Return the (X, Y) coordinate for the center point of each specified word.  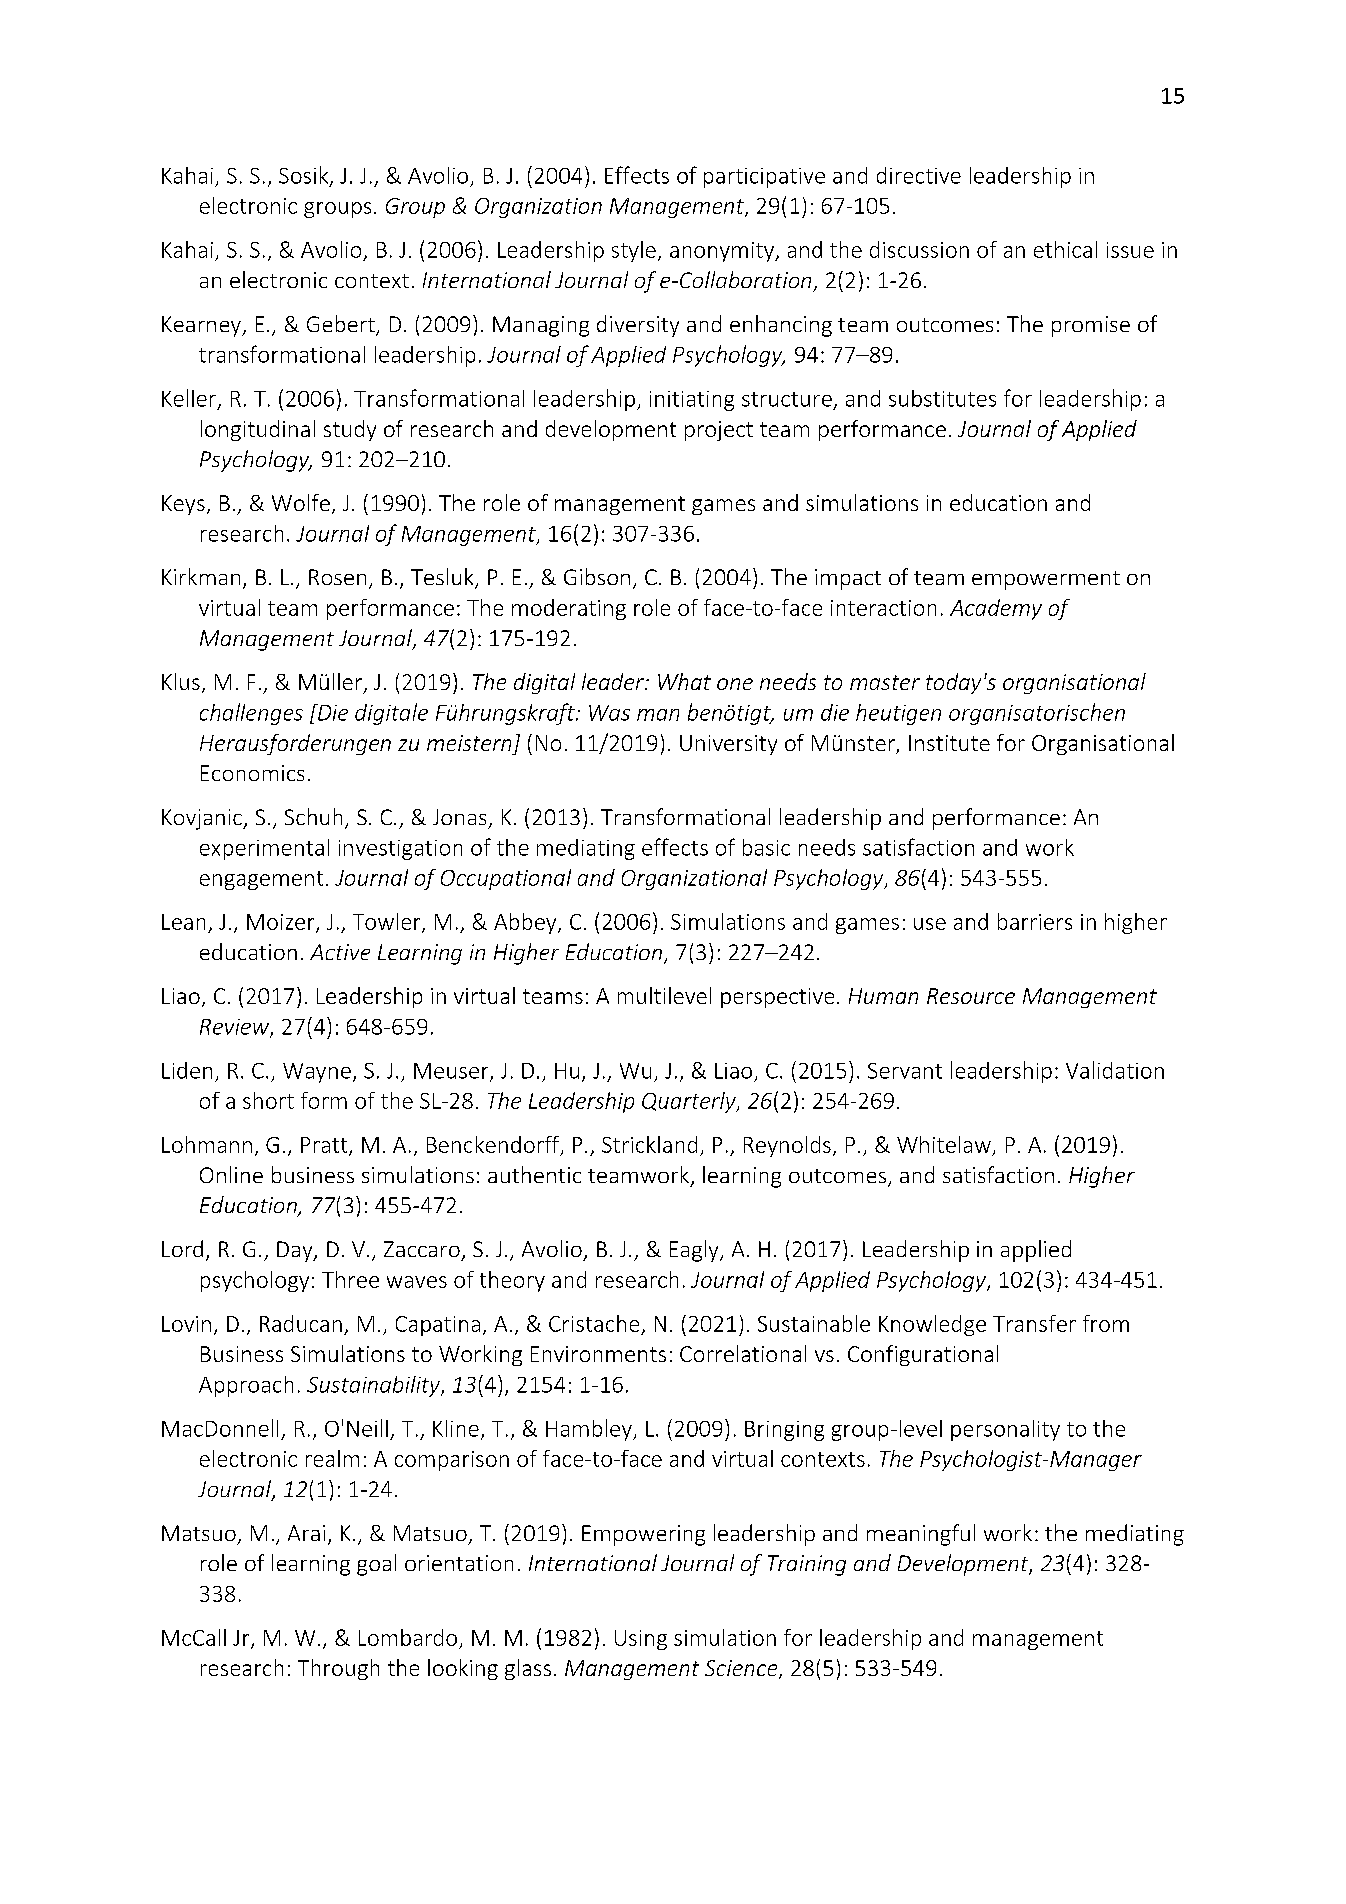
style (634, 251)
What (684, 681)
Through (338, 1669)
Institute (949, 743)
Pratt (325, 1146)
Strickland (649, 1144)
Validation (1115, 1070)
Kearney (202, 326)
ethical (1065, 249)
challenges (251, 714)
